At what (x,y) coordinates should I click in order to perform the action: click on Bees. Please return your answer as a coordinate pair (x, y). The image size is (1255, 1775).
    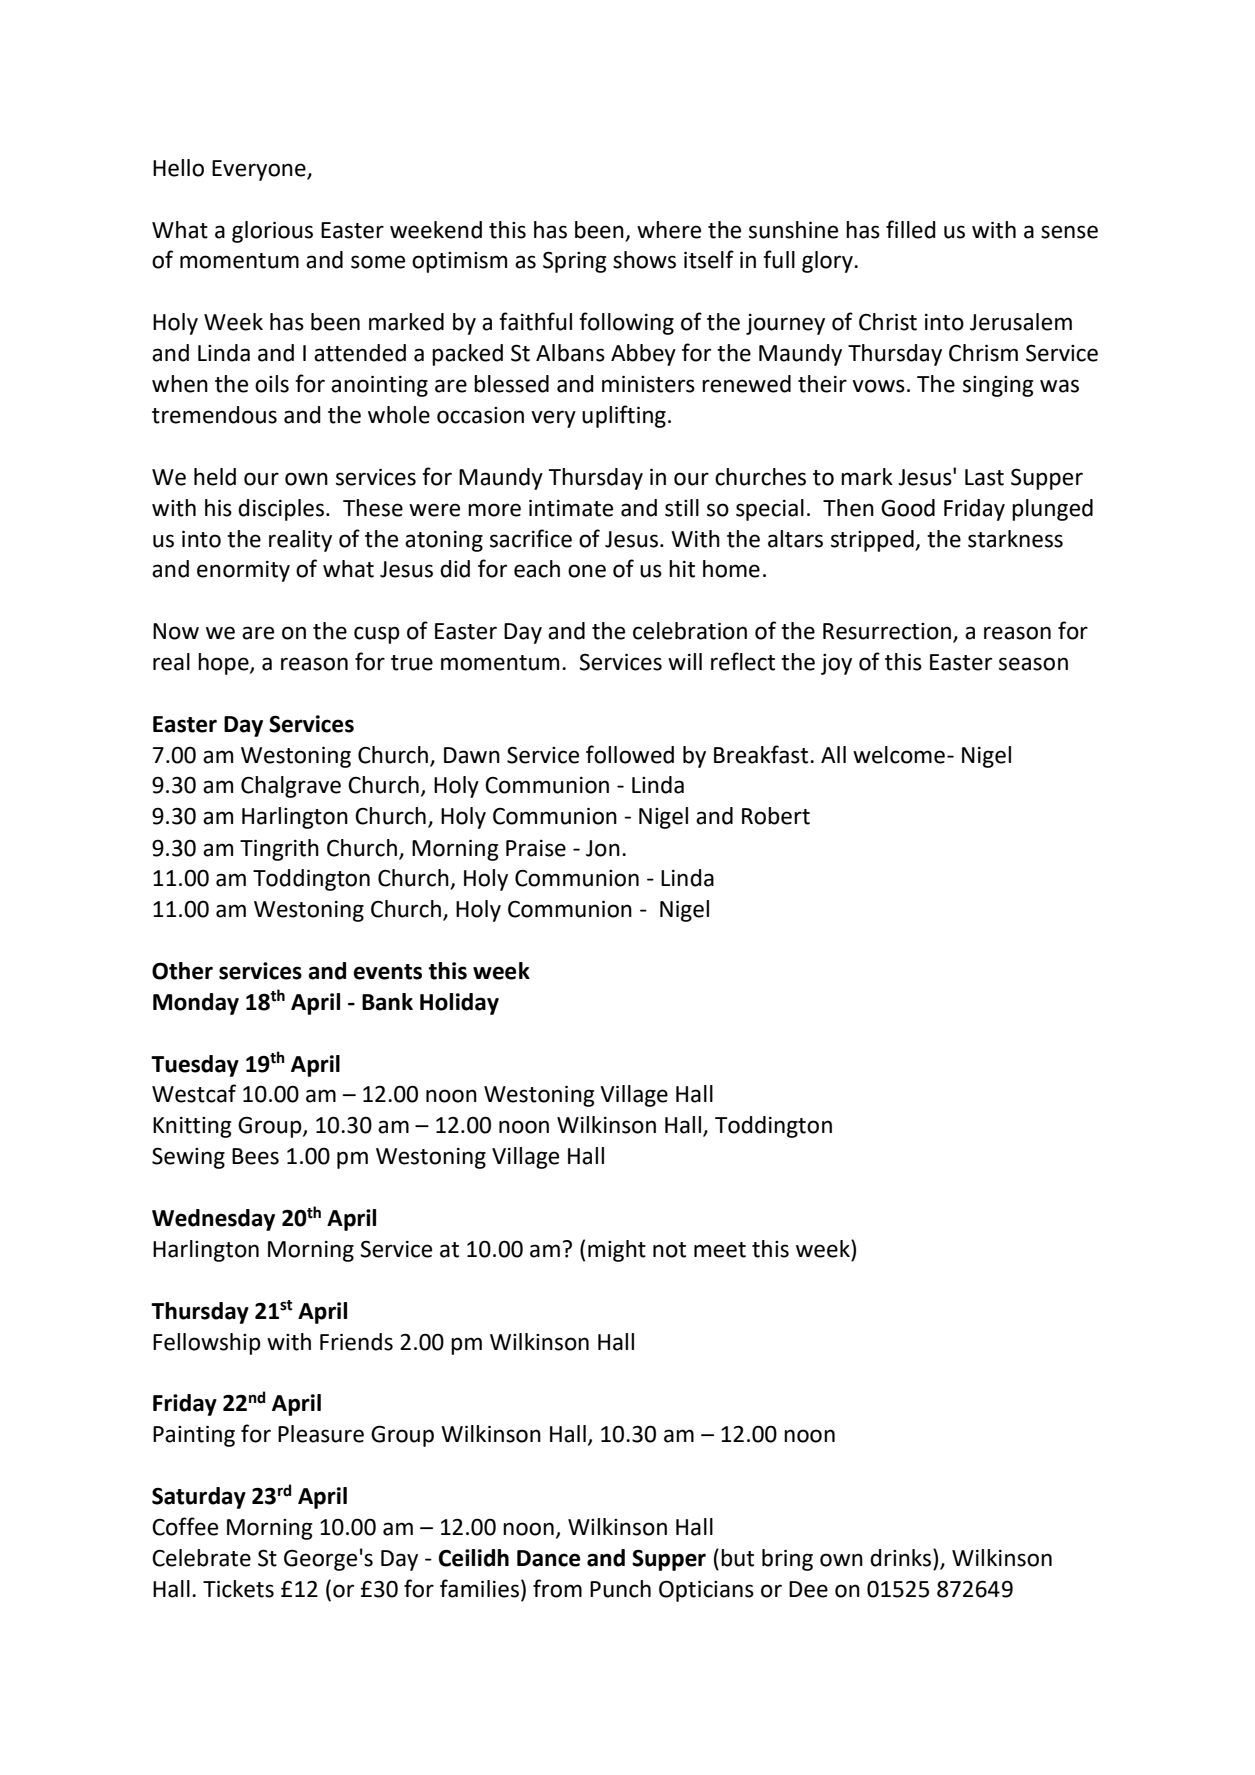
    Looking at the image, I should click on (255, 1156).
